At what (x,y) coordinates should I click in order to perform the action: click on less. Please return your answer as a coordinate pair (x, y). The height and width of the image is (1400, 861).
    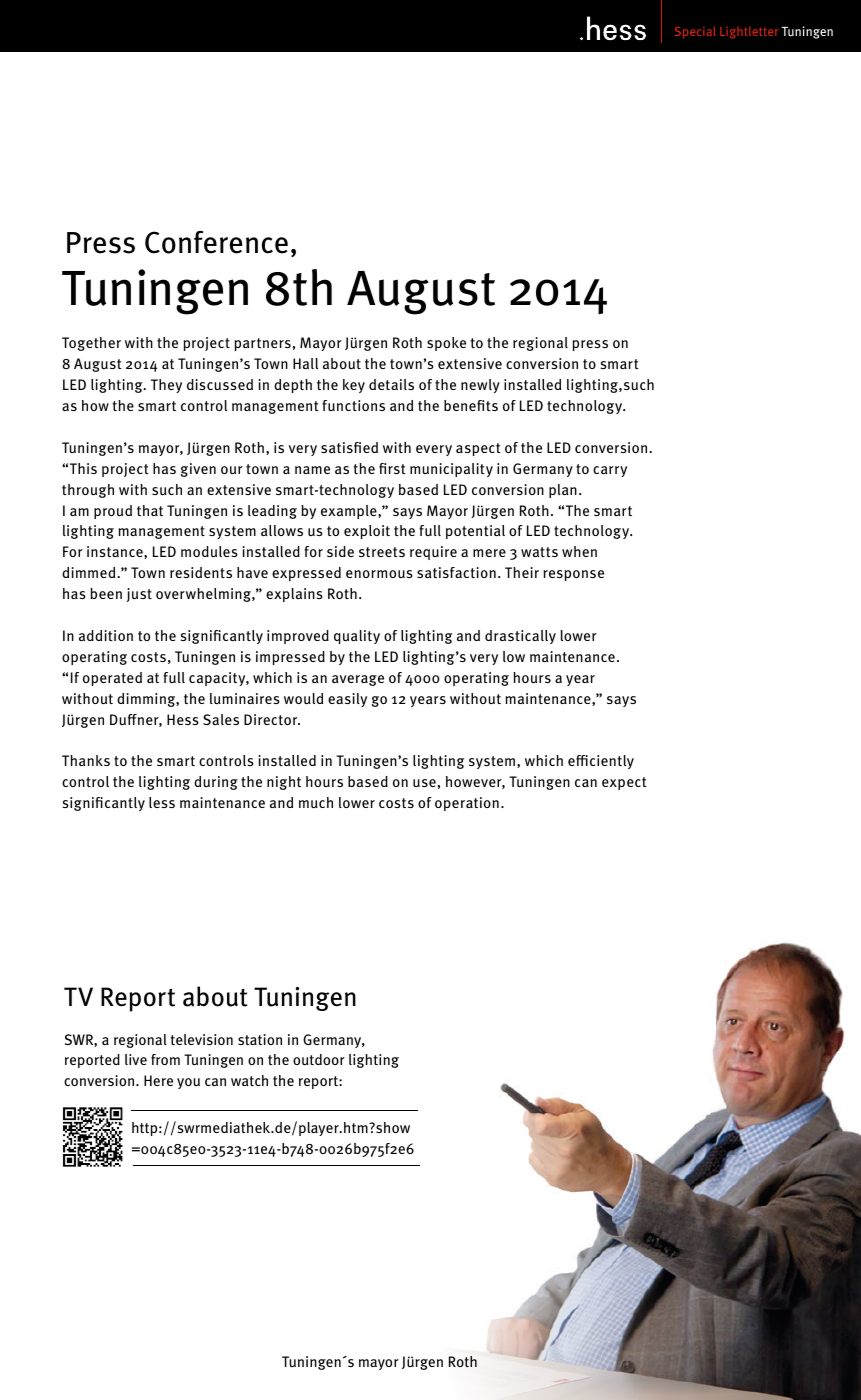
    Looking at the image, I should click on (162, 802).
